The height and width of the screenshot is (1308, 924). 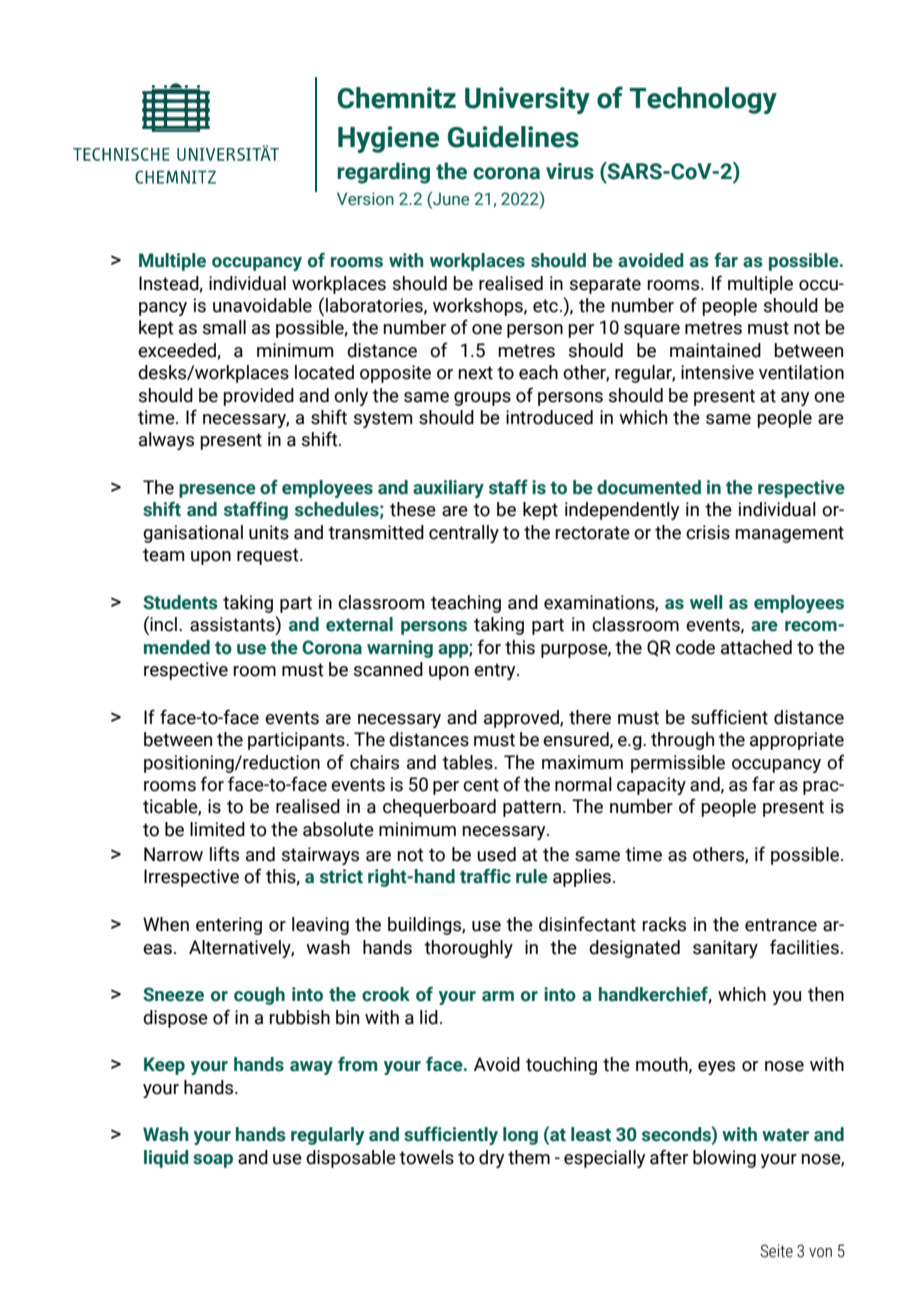 I want to click on Technology, so click(x=703, y=100).
